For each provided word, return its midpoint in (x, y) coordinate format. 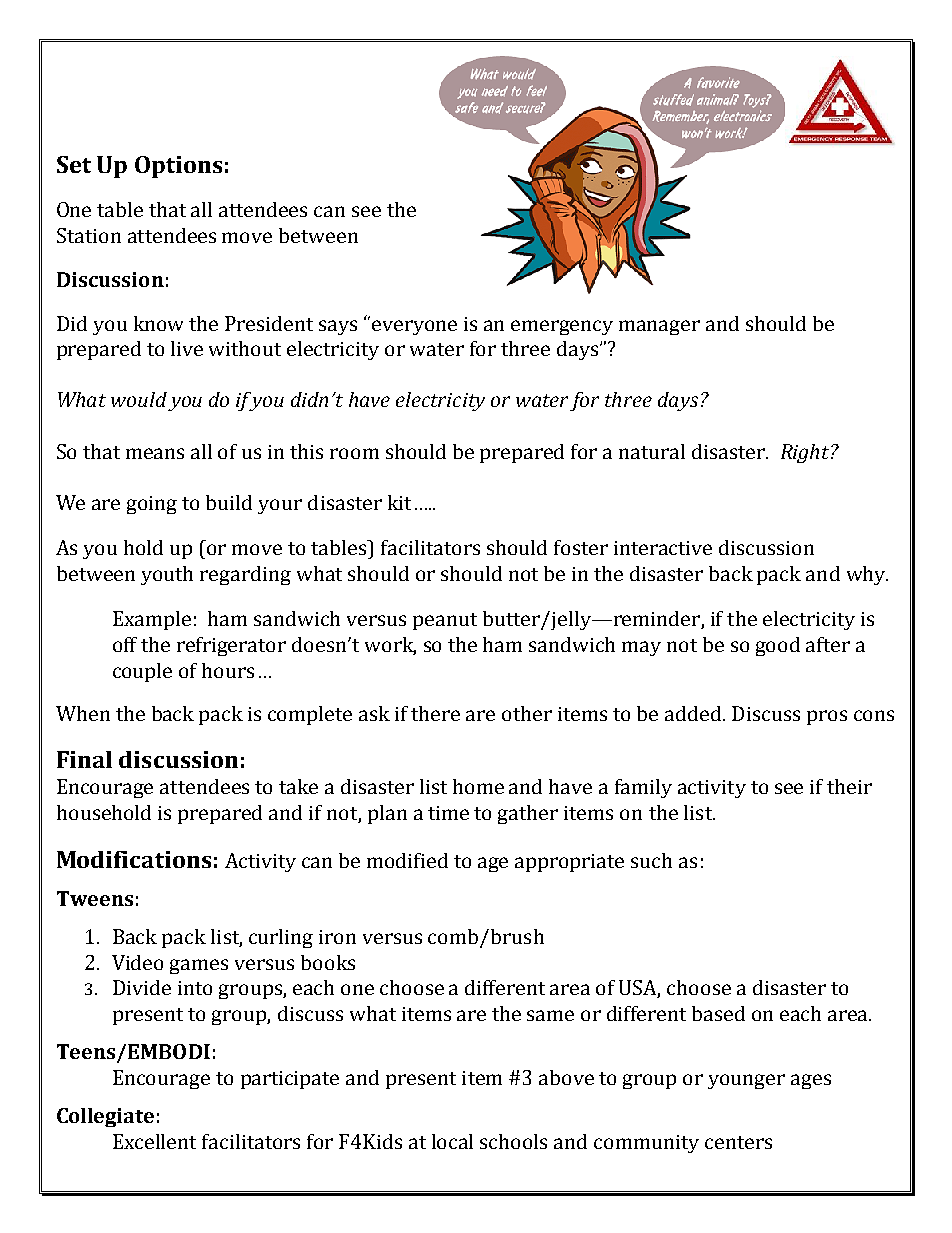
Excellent (154, 1141)
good (778, 646)
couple (142, 672)
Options (178, 167)
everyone (414, 327)
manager (659, 327)
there (435, 713)
